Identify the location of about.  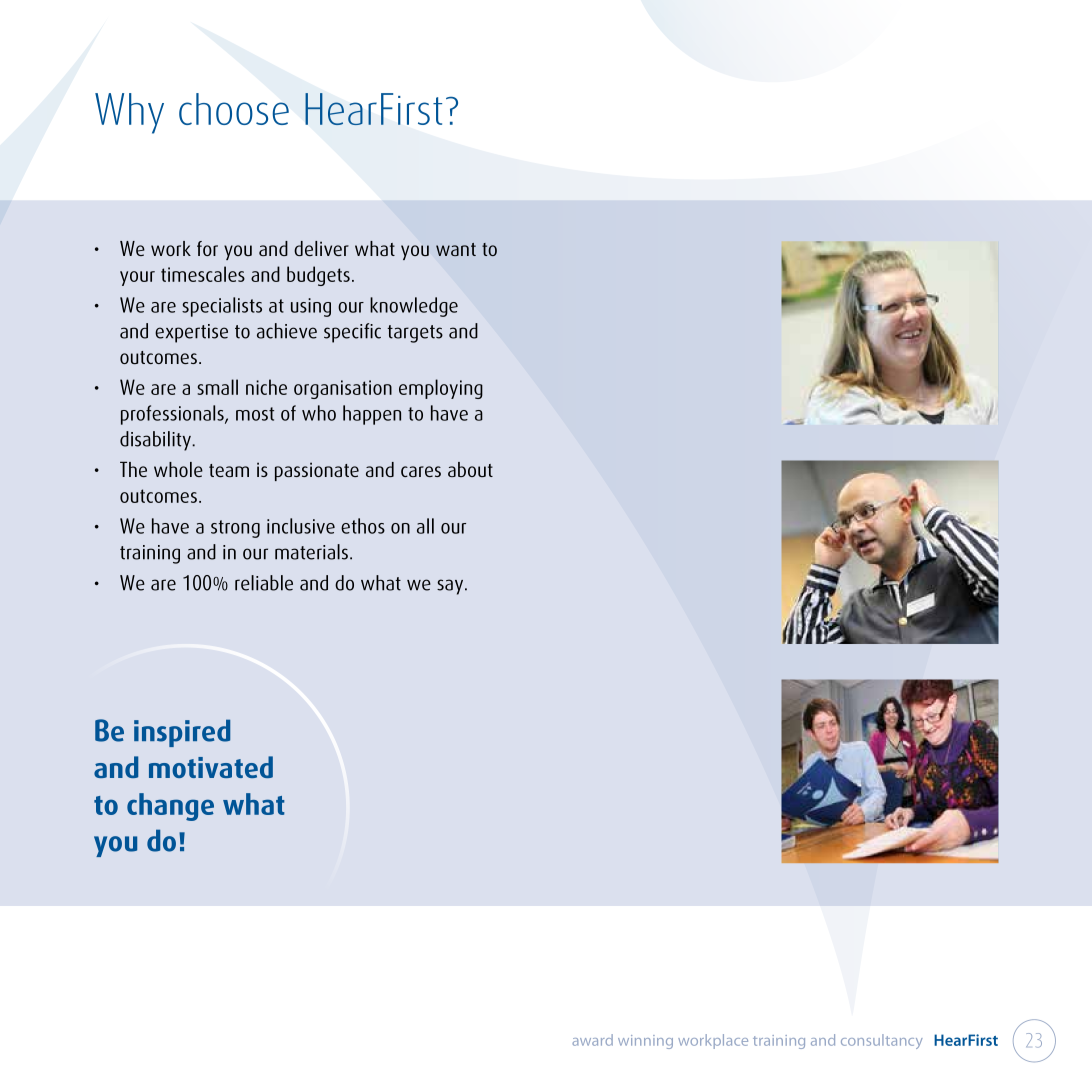
(470, 469).
